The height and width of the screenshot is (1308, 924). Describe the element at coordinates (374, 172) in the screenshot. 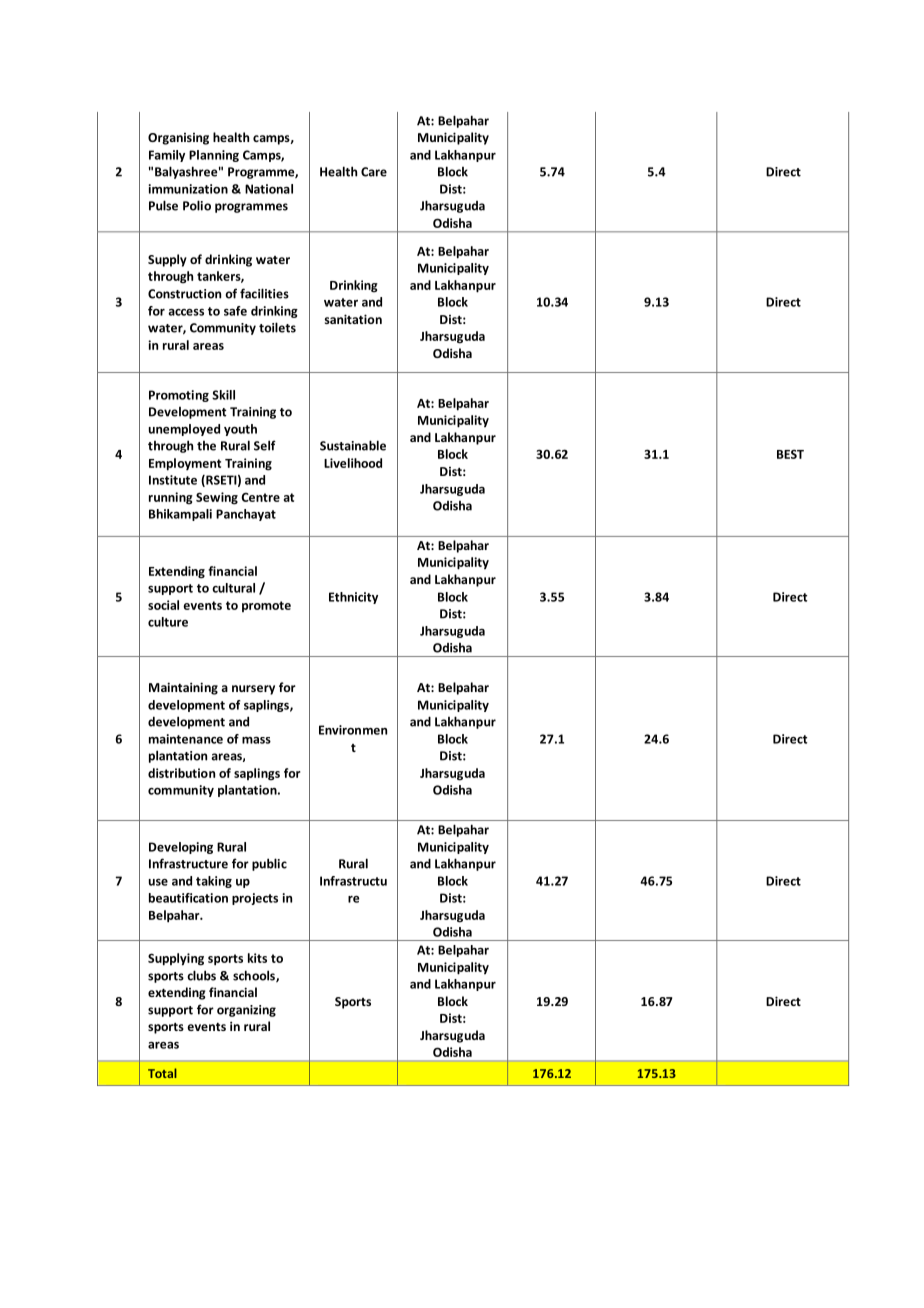

I see `Care` at that location.
